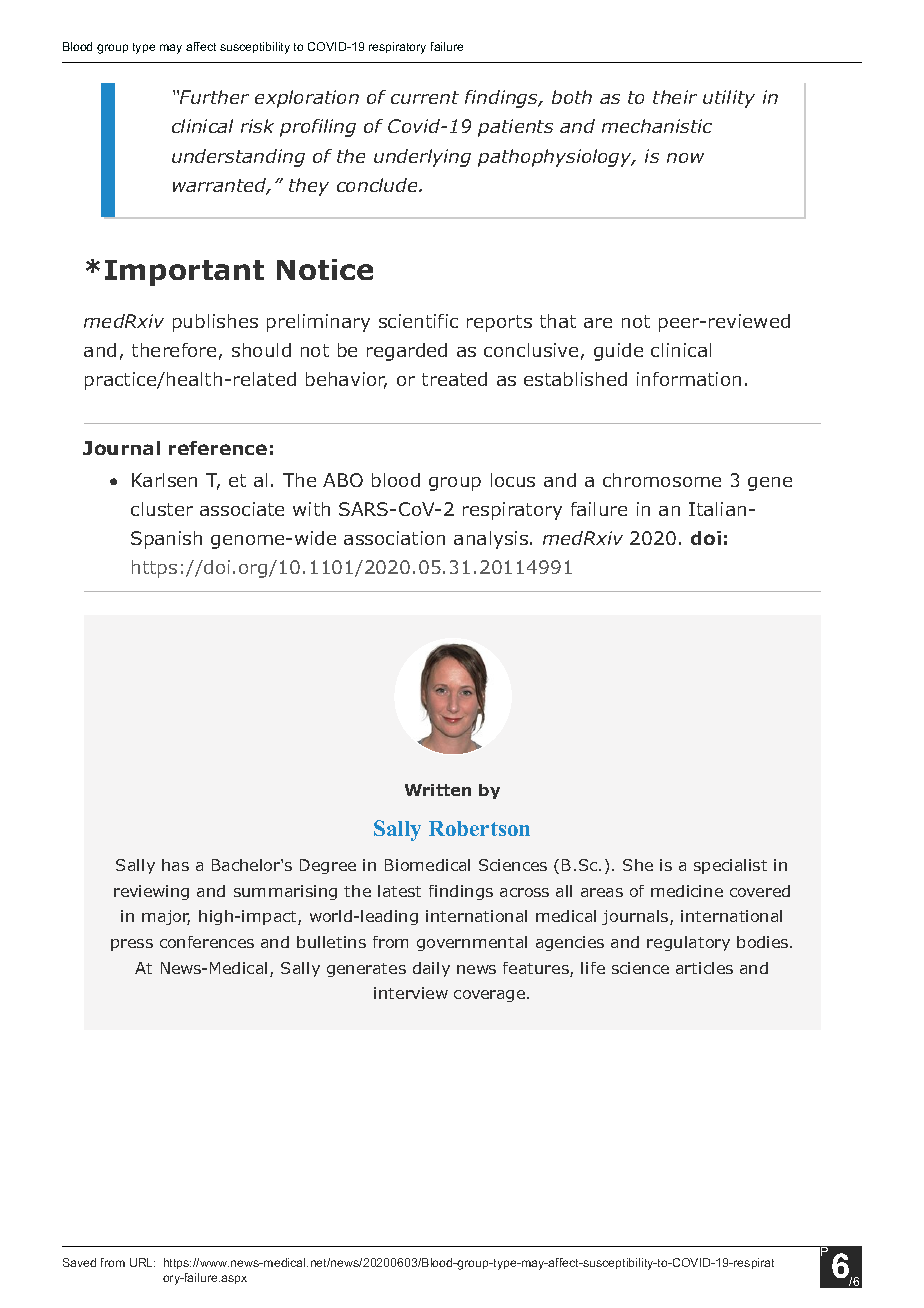 The image size is (924, 1308). What do you see at coordinates (657, 126) in the image?
I see `mechanistic` at bounding box center [657, 126].
